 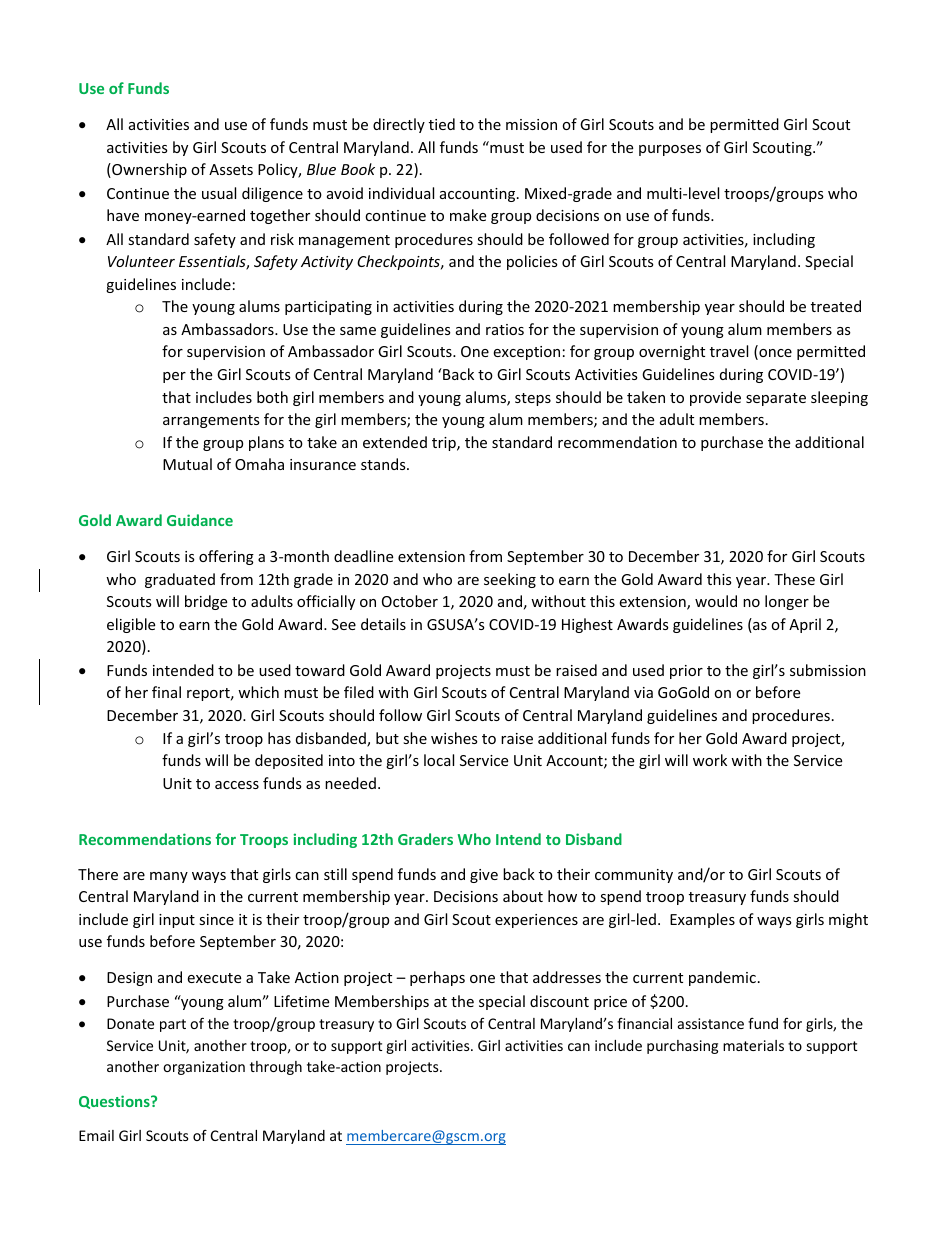 What do you see at coordinates (670, 150) in the screenshot?
I see `purposes` at bounding box center [670, 150].
